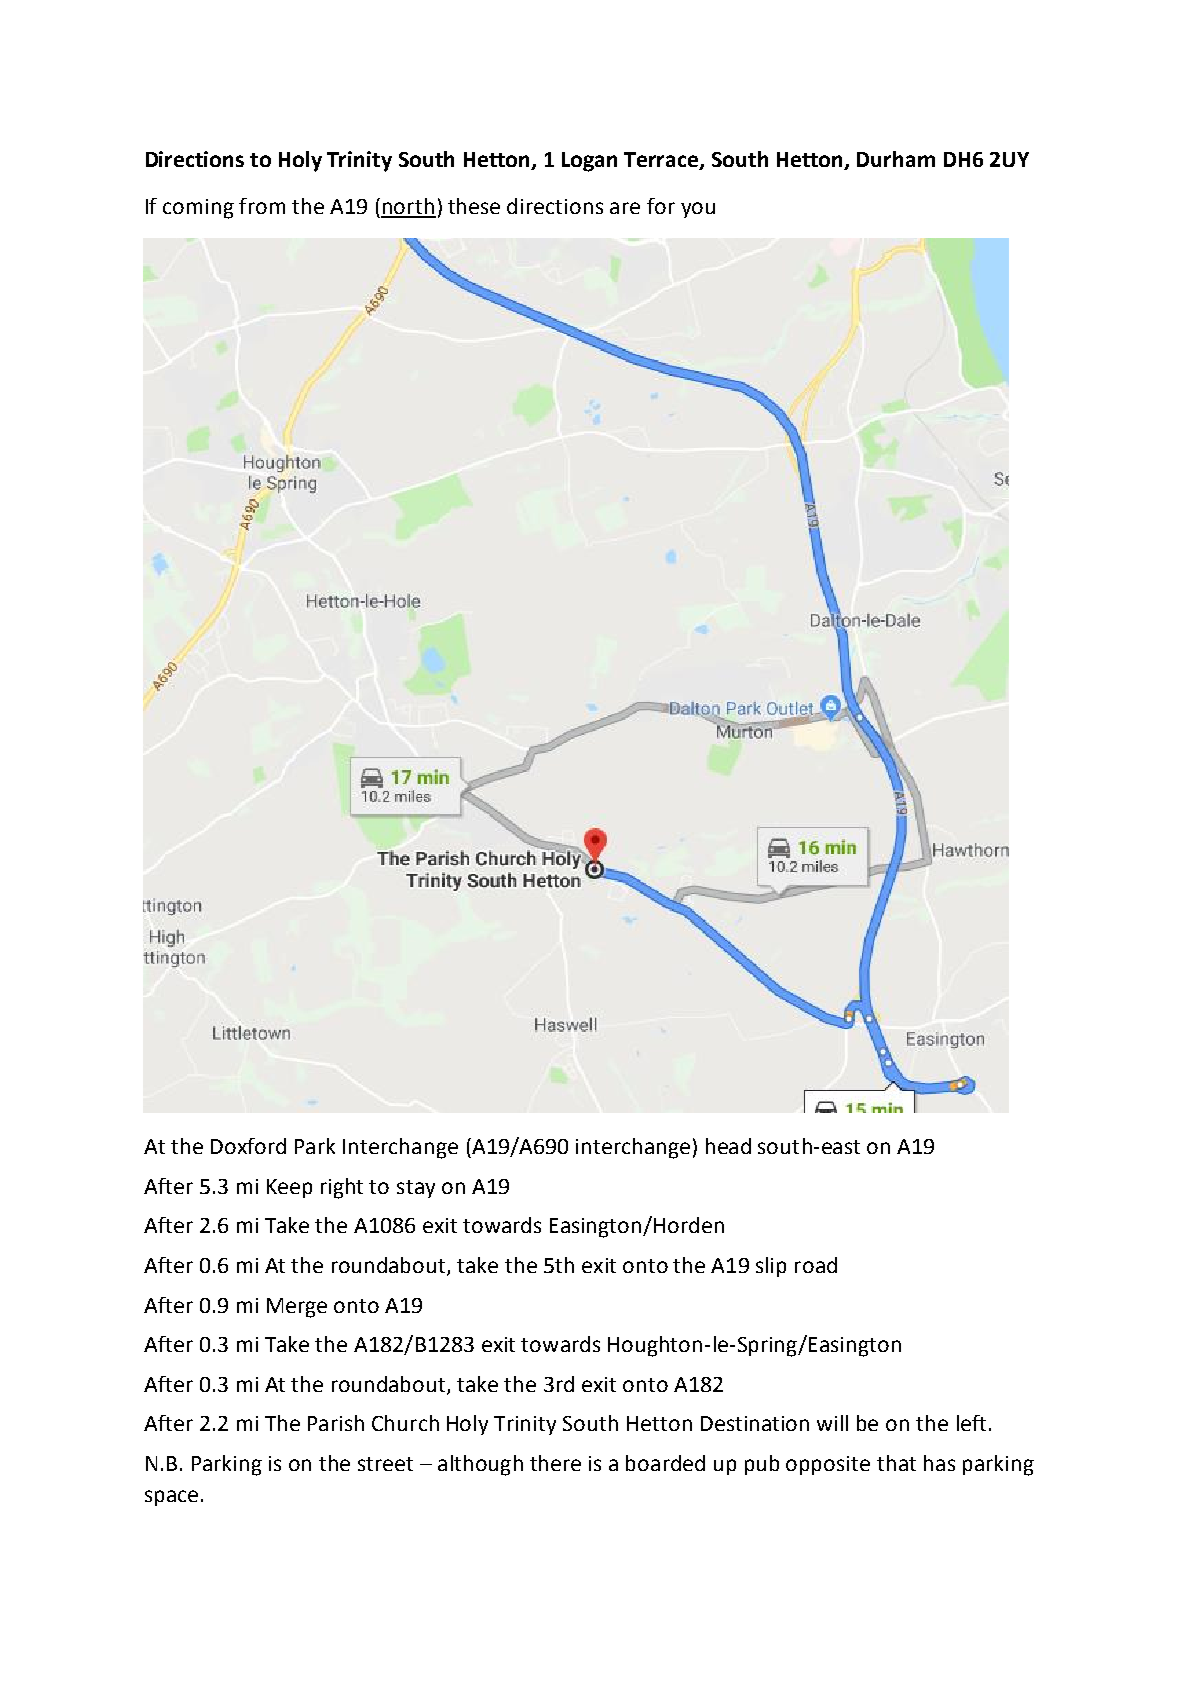 The image size is (1189, 1681). What do you see at coordinates (896, 159) in the screenshot?
I see `Durham` at bounding box center [896, 159].
